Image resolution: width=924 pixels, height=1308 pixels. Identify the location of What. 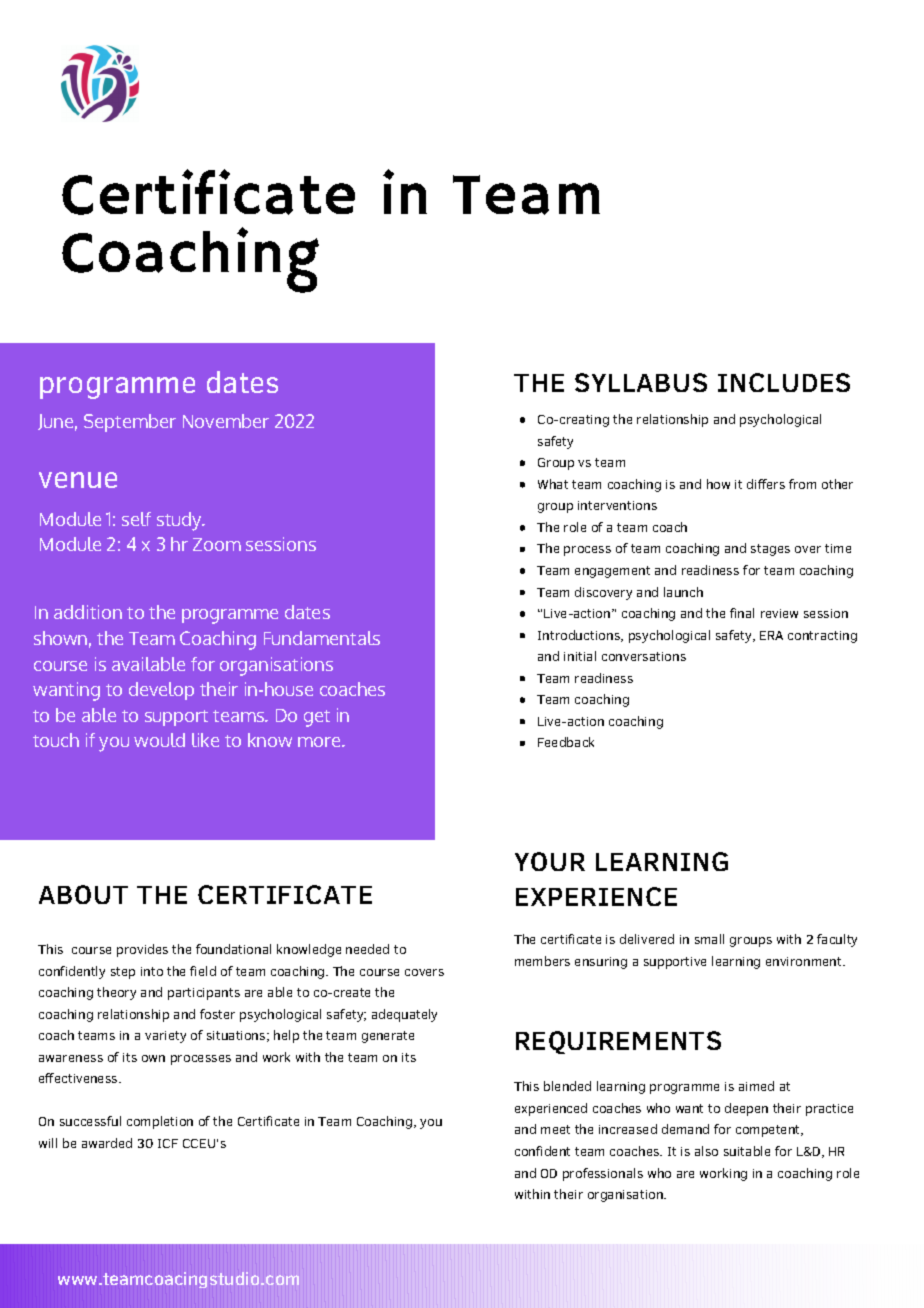
(553, 484).
